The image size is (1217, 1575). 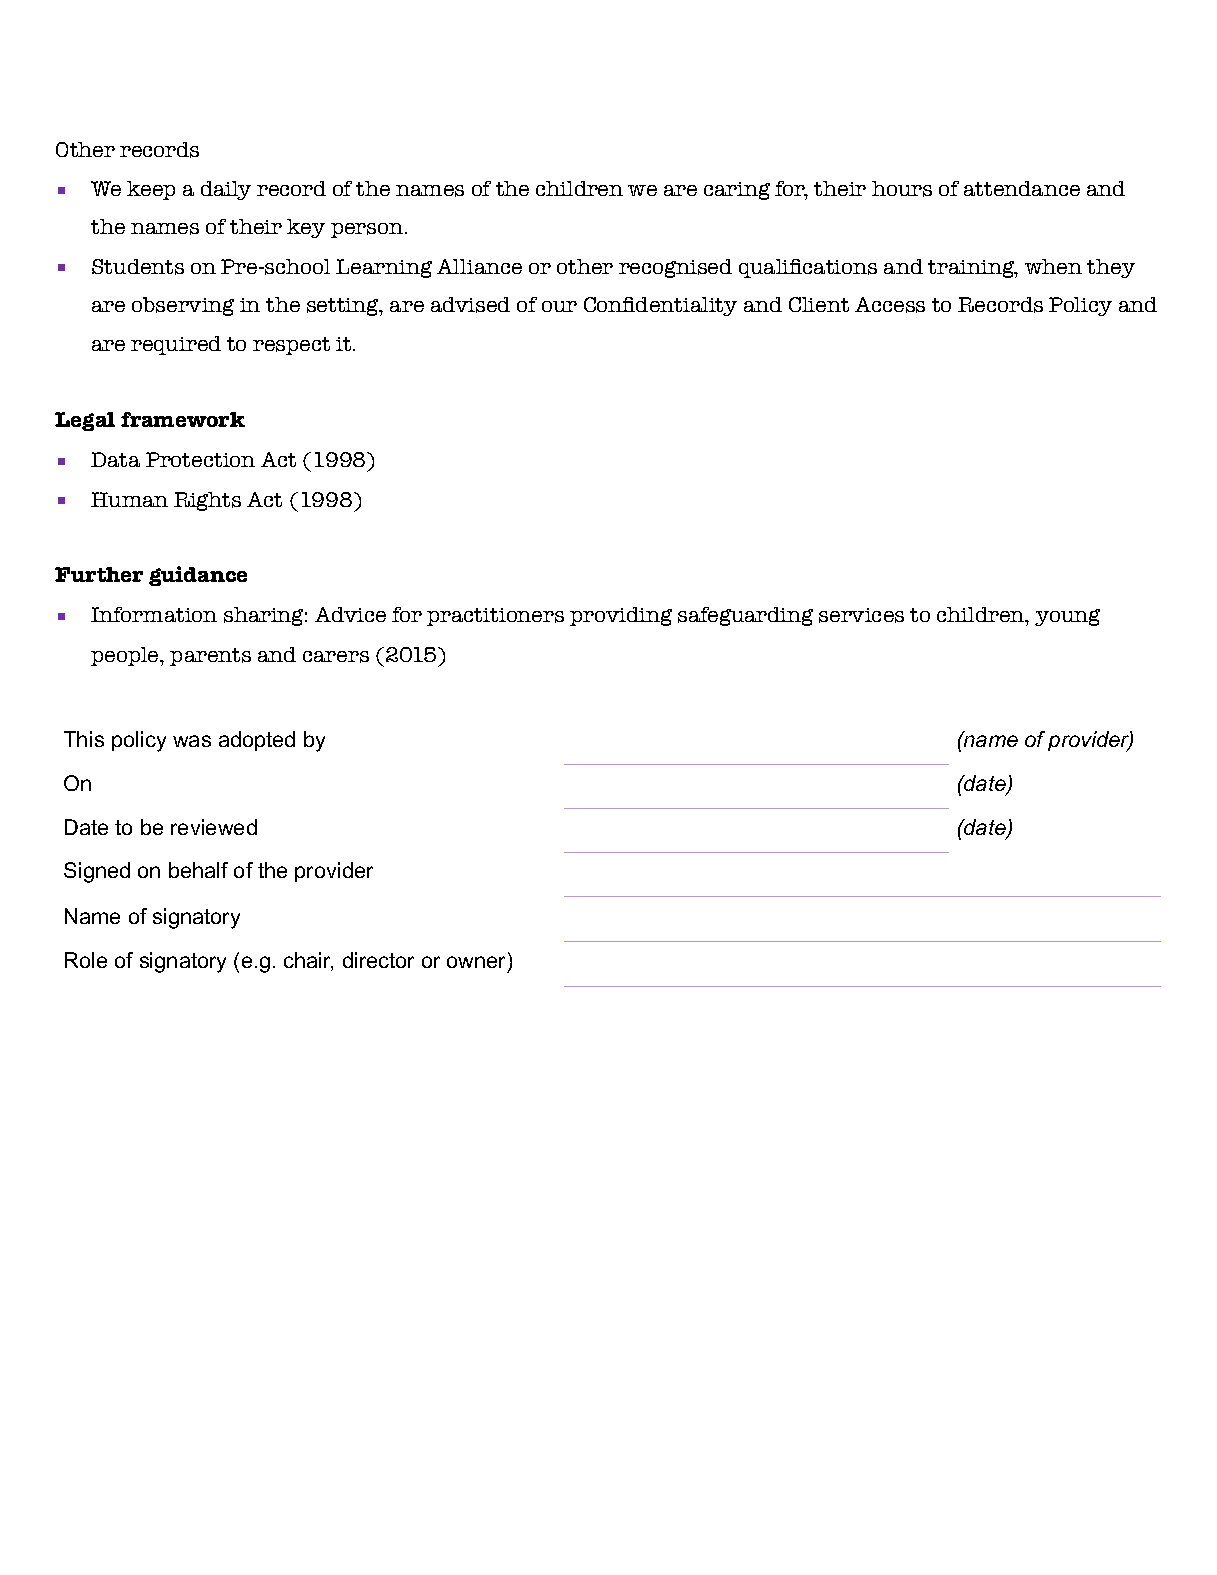 What do you see at coordinates (198, 576) in the screenshot?
I see `guidance` at bounding box center [198, 576].
